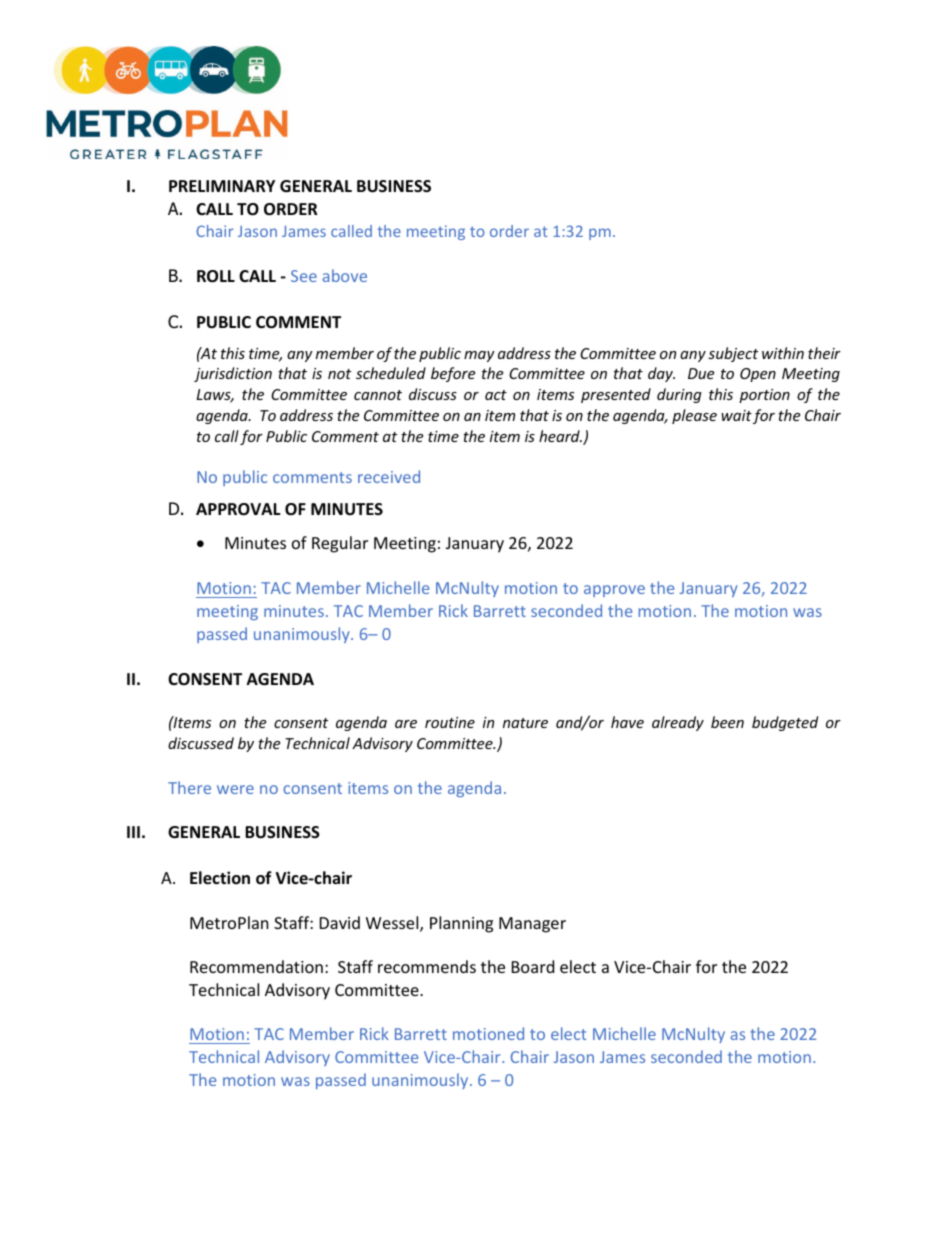 The height and width of the page is (1233, 952). What do you see at coordinates (344, 275) in the page?
I see `above` at bounding box center [344, 275].
